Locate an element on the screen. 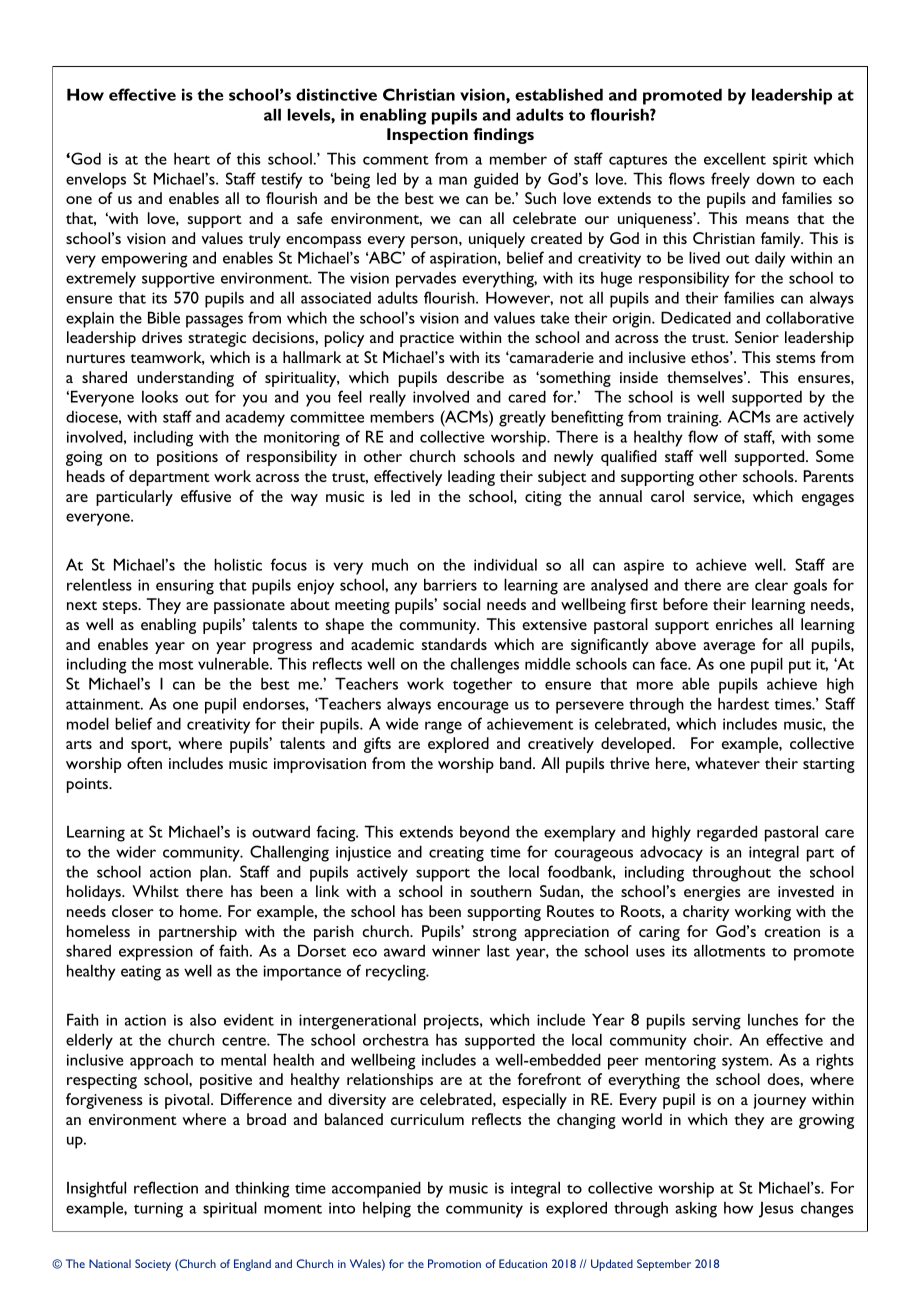 This screenshot has height=1309, width=924. lunches is located at coordinates (773, 1019).
